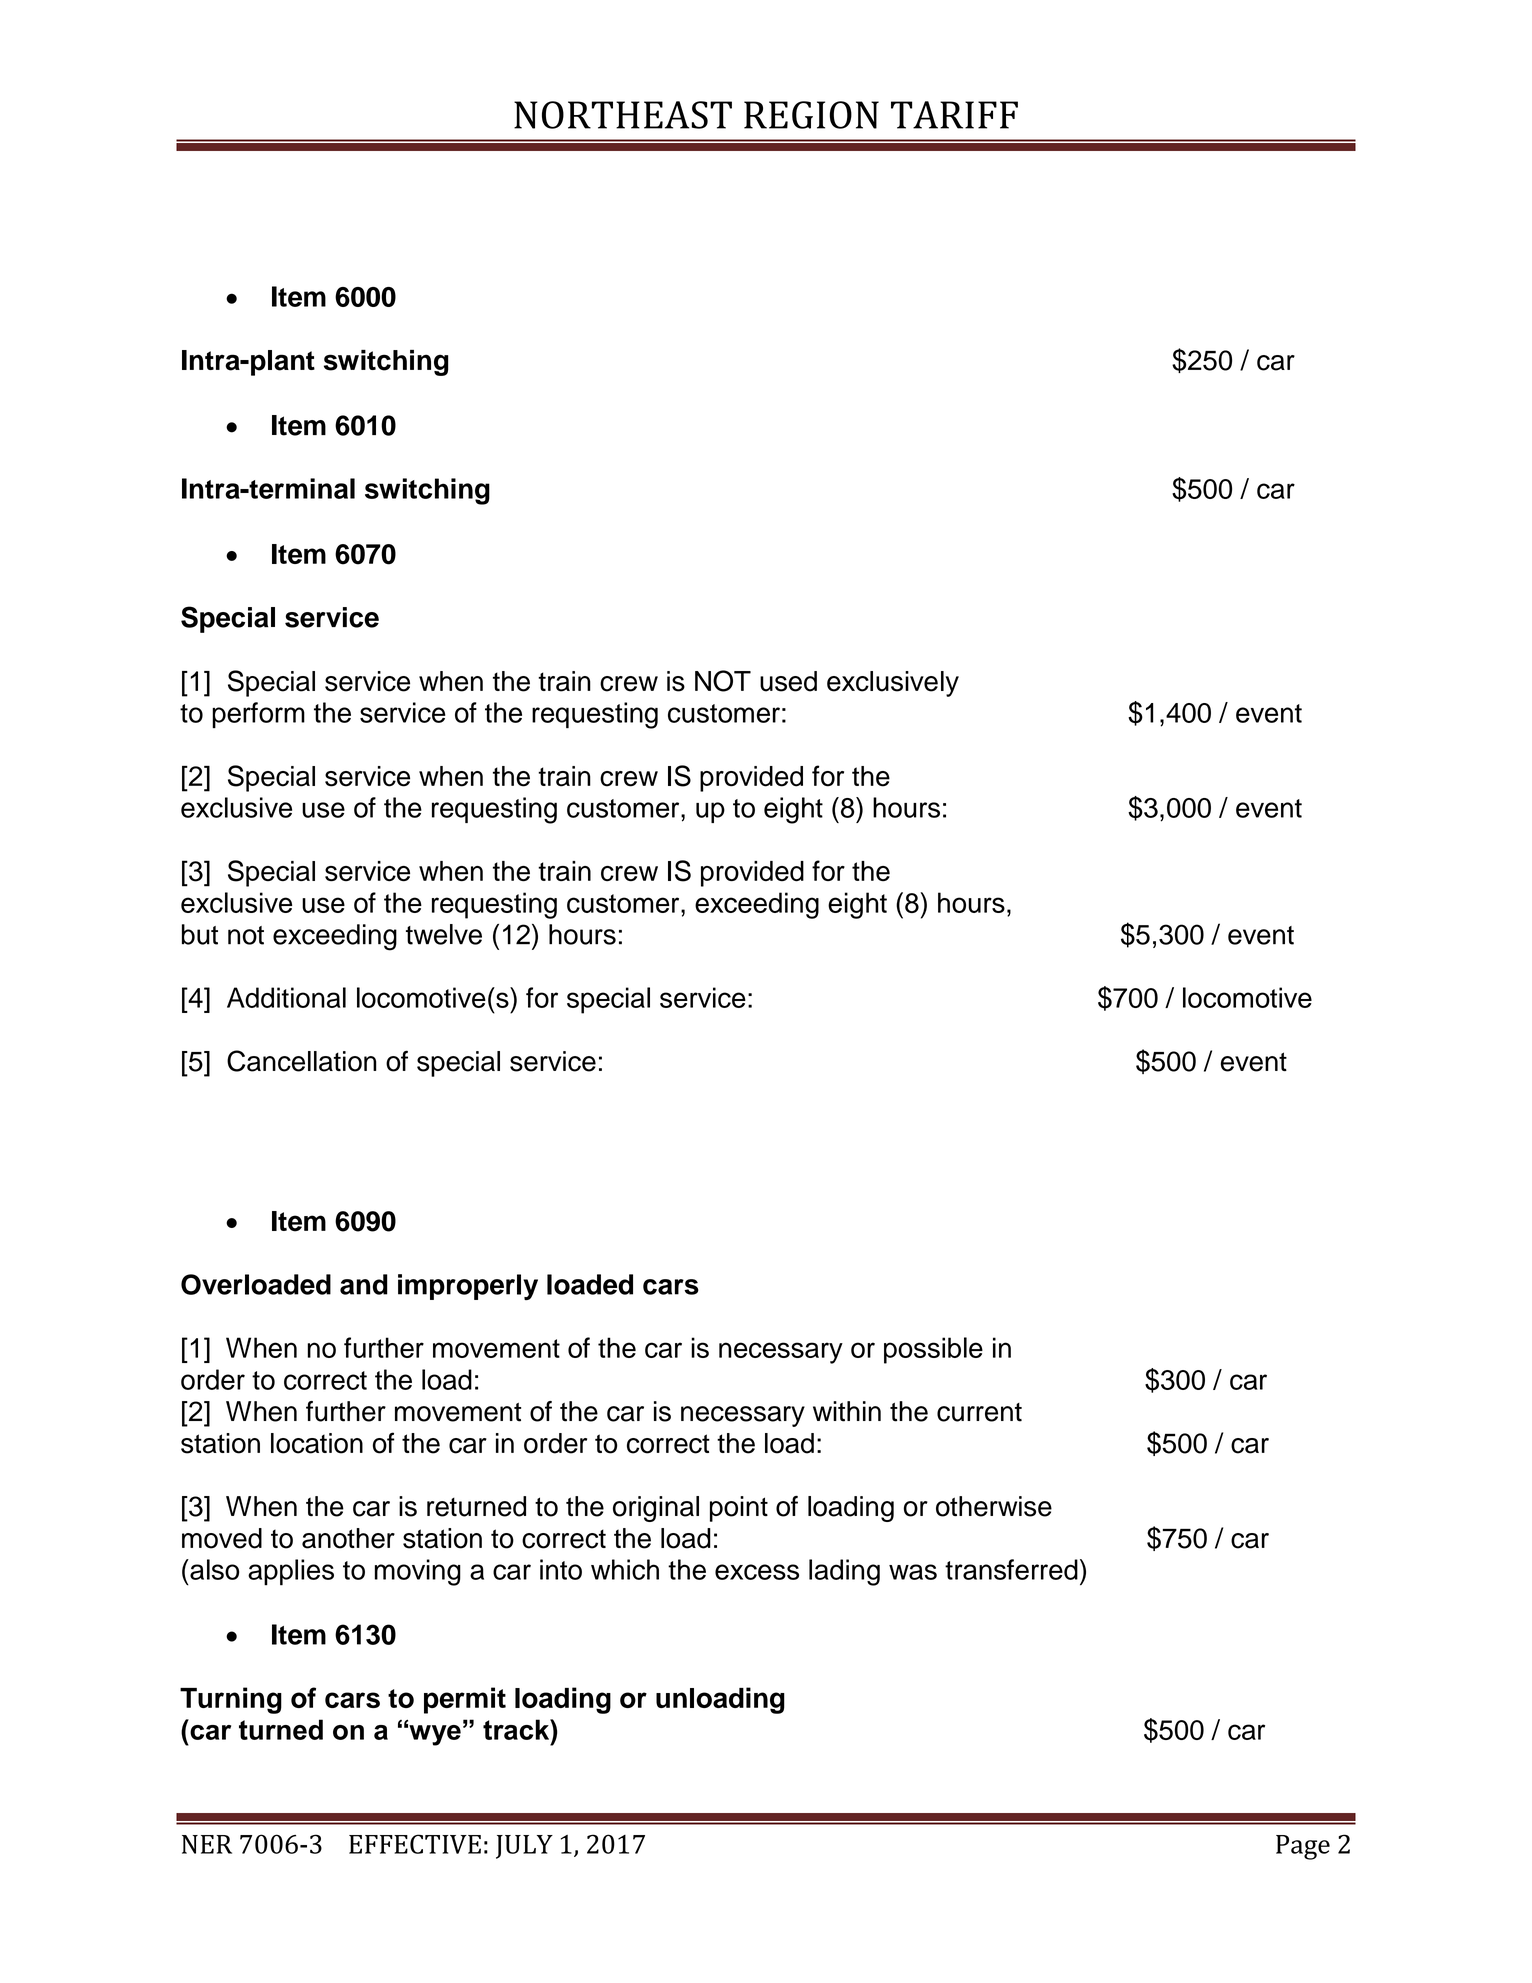 This screenshot has width=1532, height=1983. Describe the element at coordinates (1303, 1847) in the screenshot. I see `Page` at that location.
